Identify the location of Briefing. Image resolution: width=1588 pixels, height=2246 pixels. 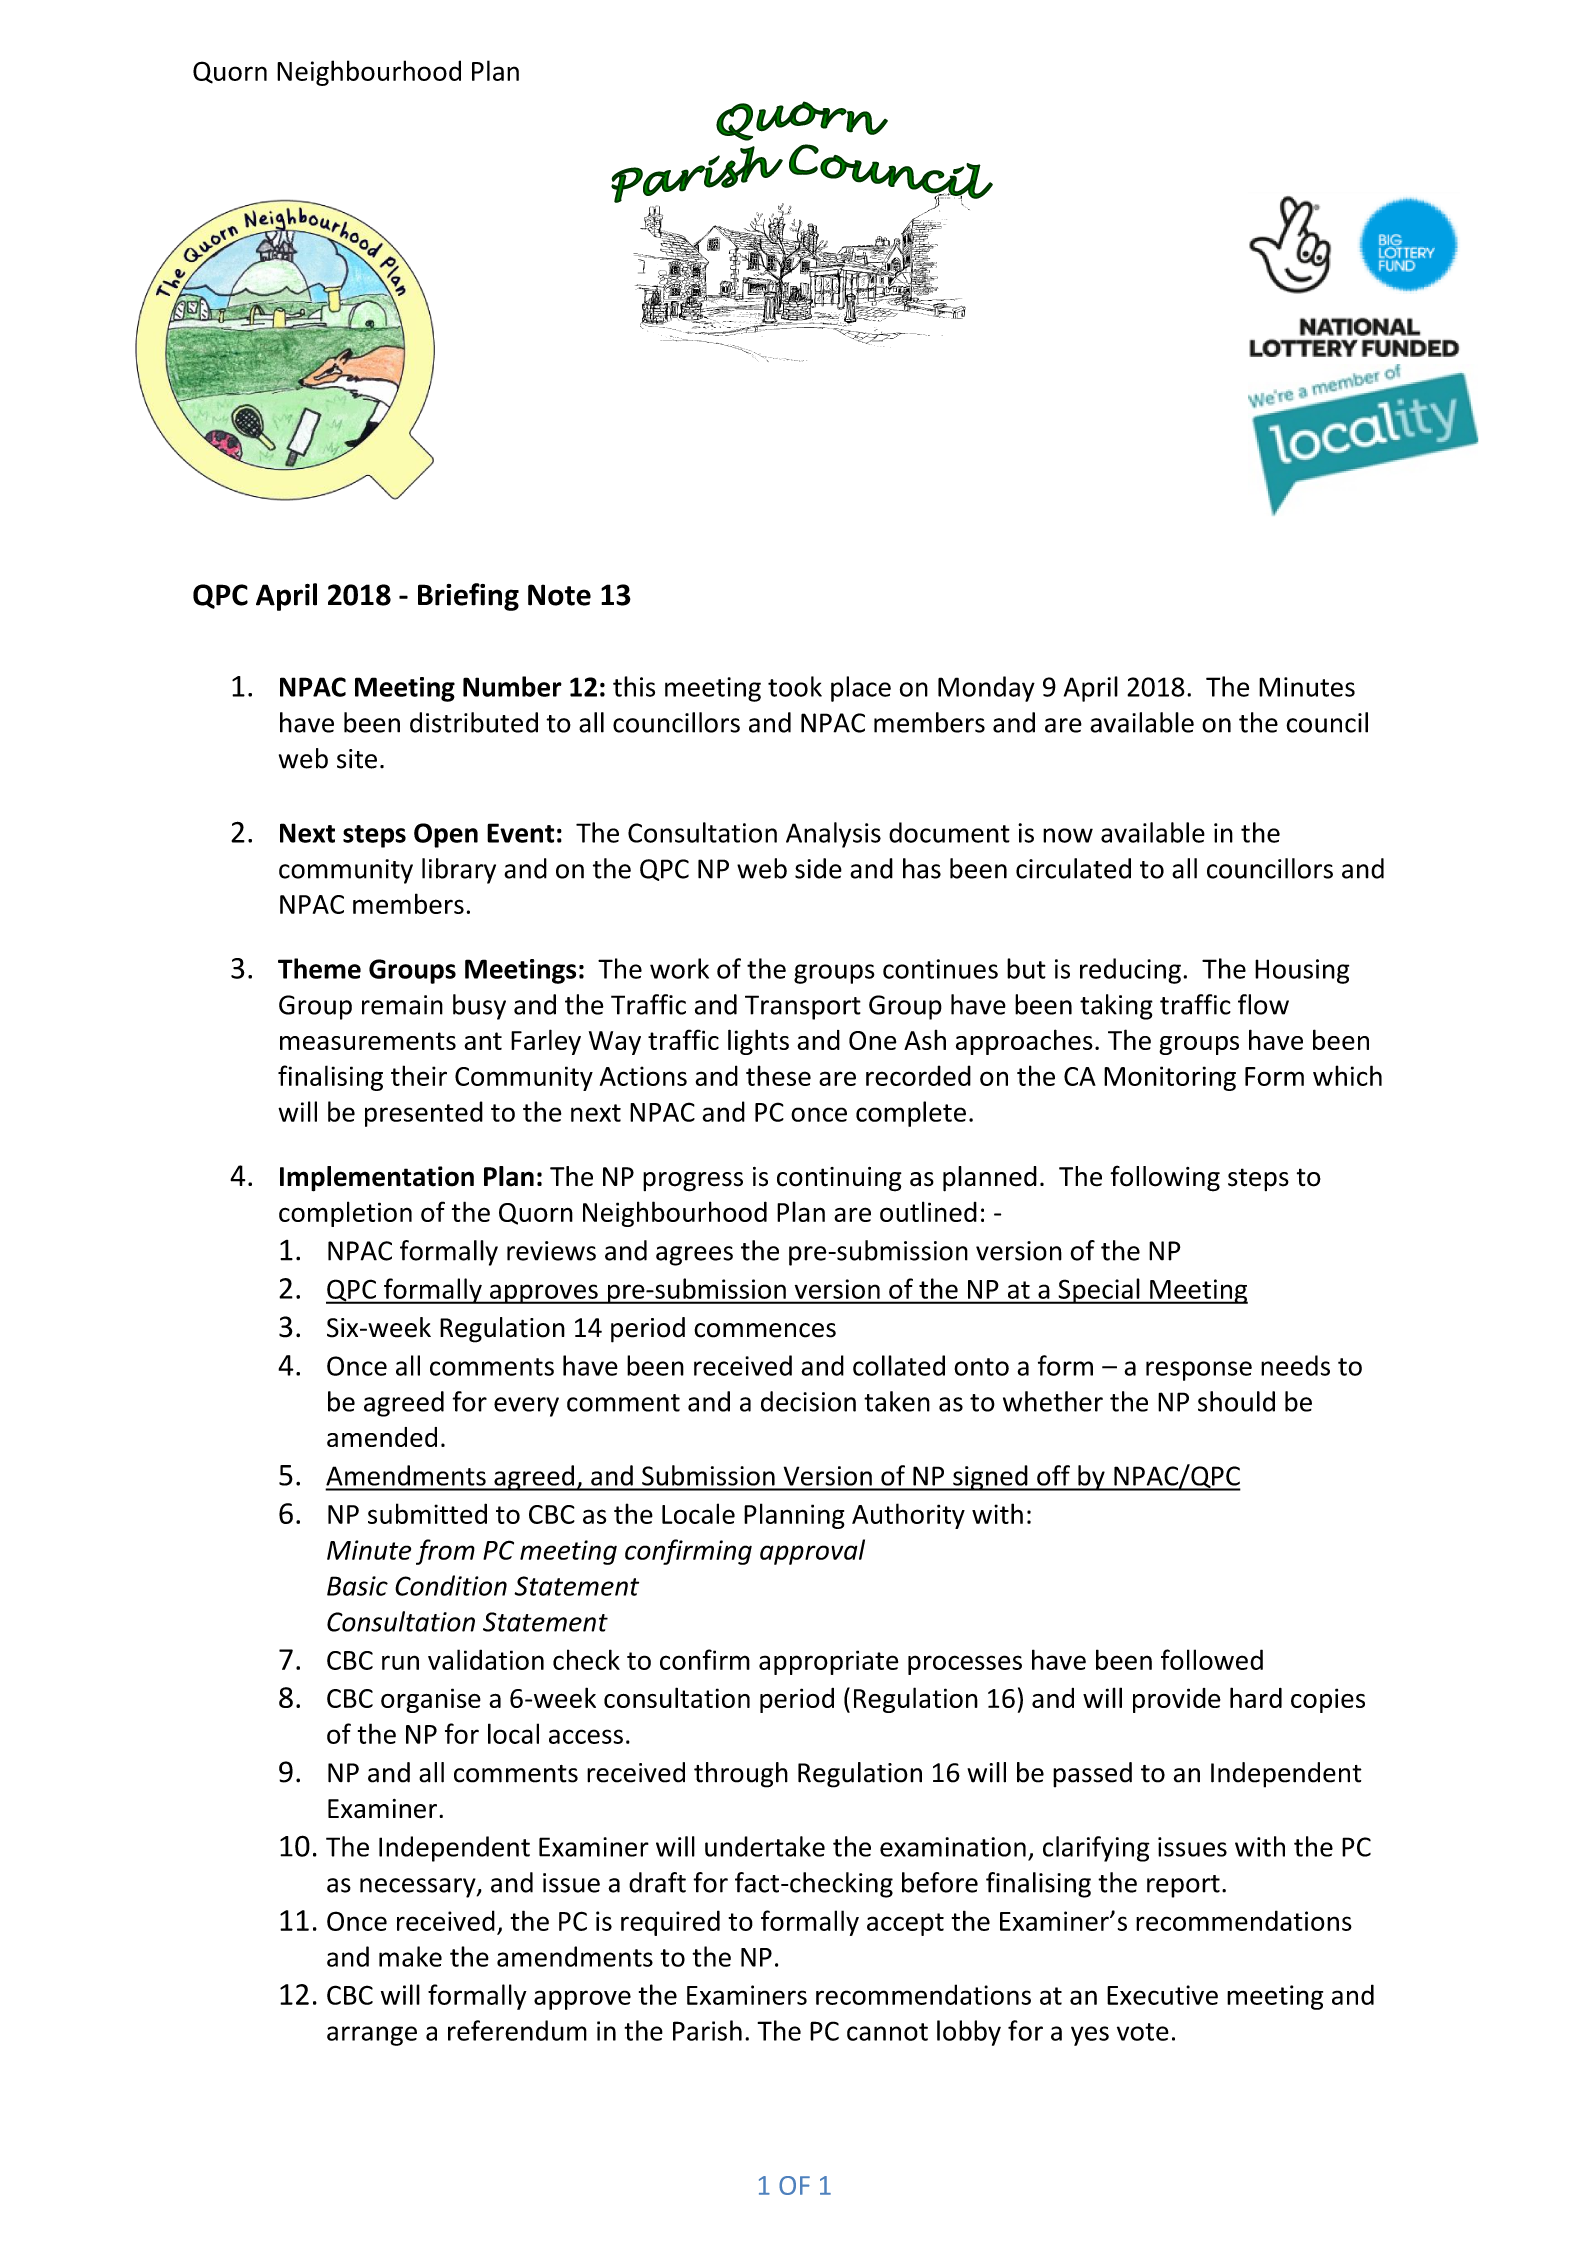
(468, 597).
